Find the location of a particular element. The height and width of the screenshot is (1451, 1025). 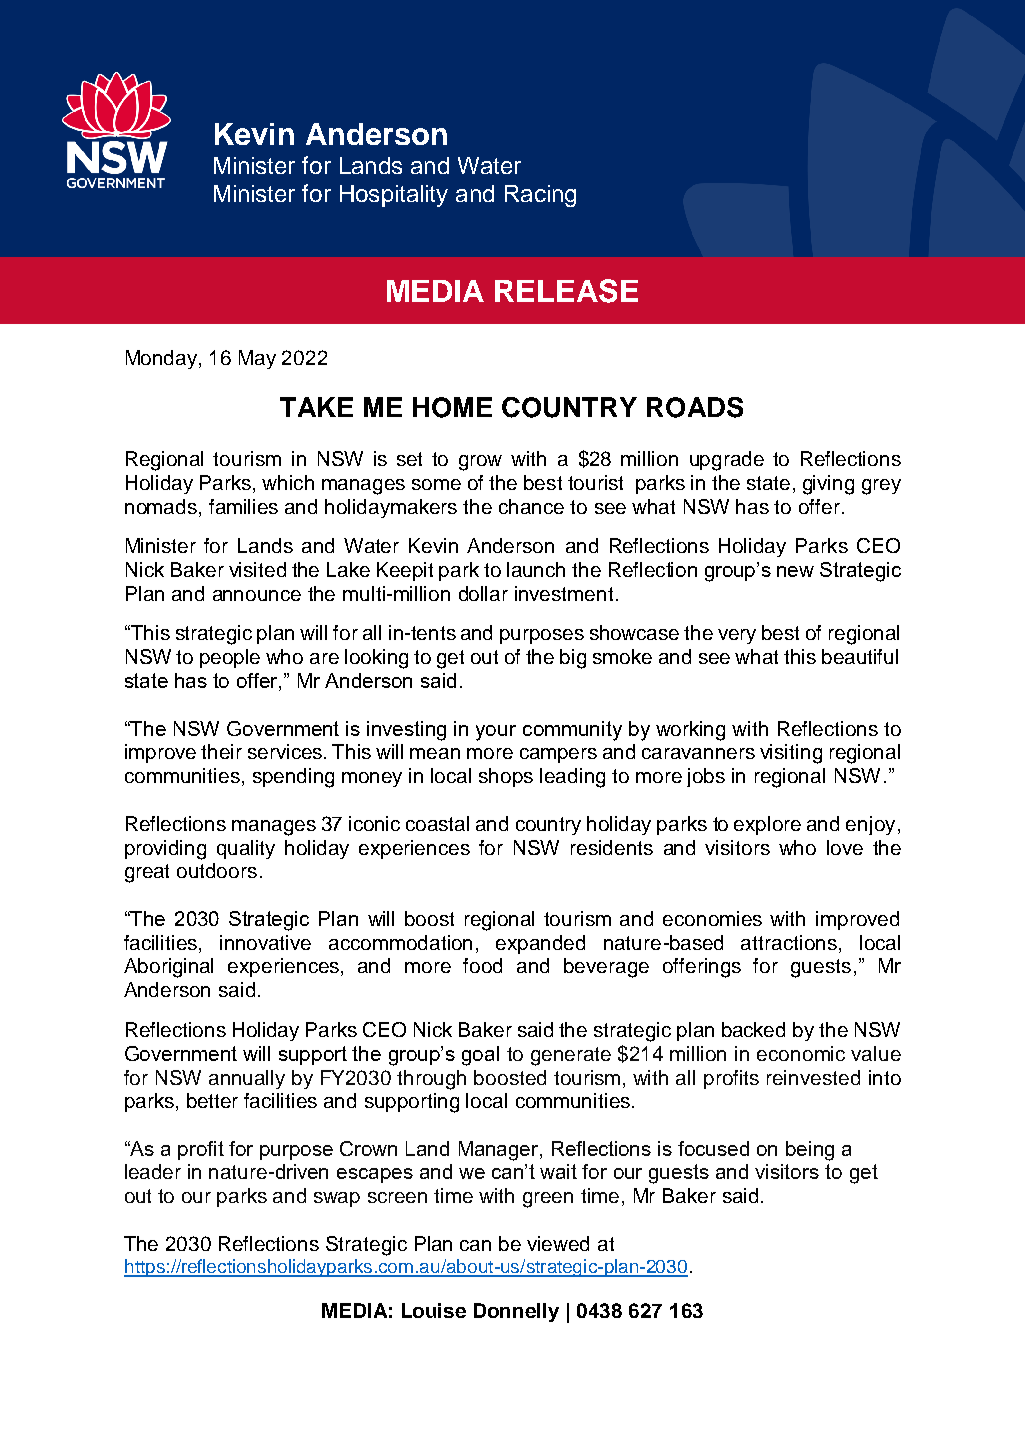

visited is located at coordinates (257, 569).
